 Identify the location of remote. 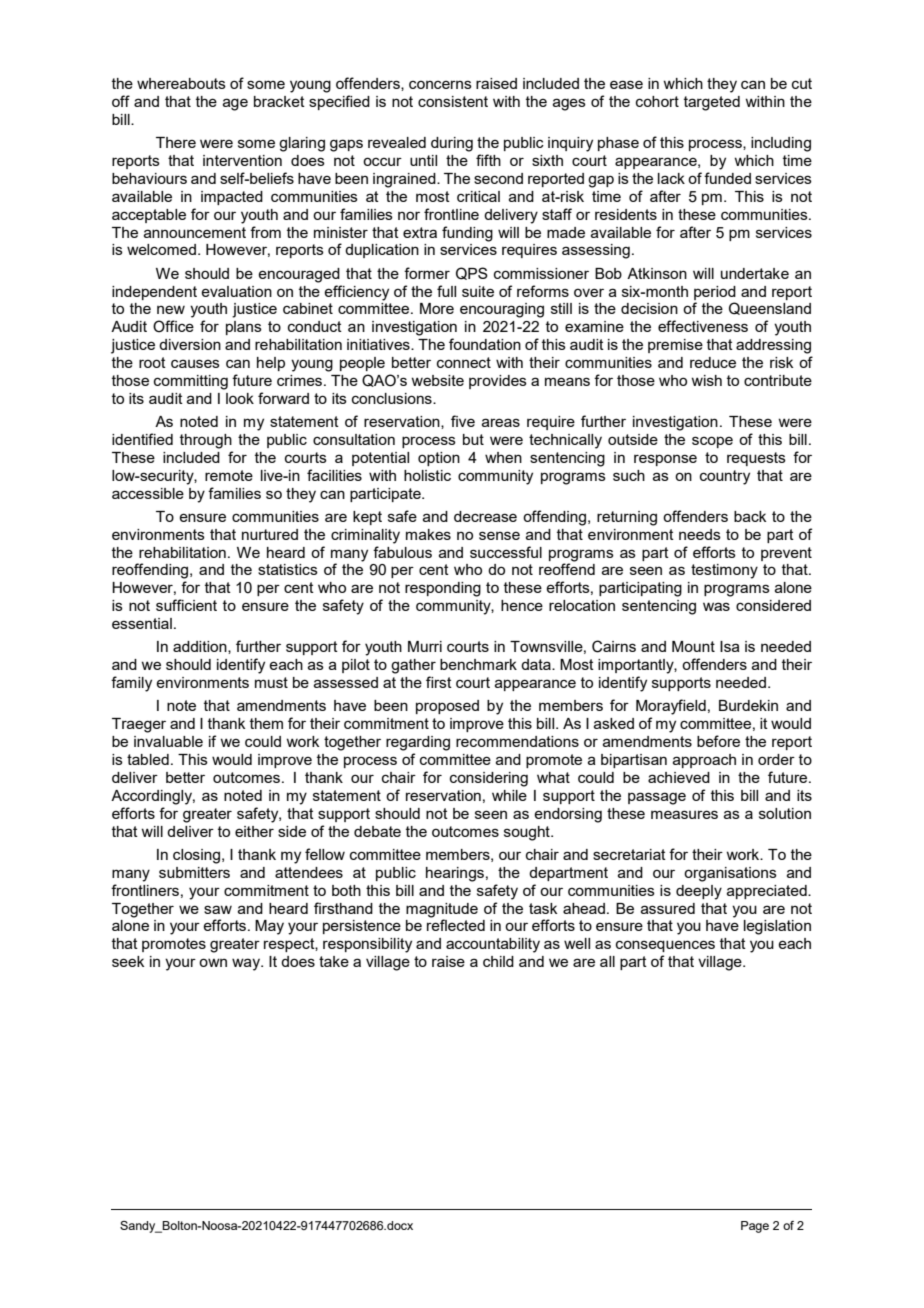
(229, 475).
